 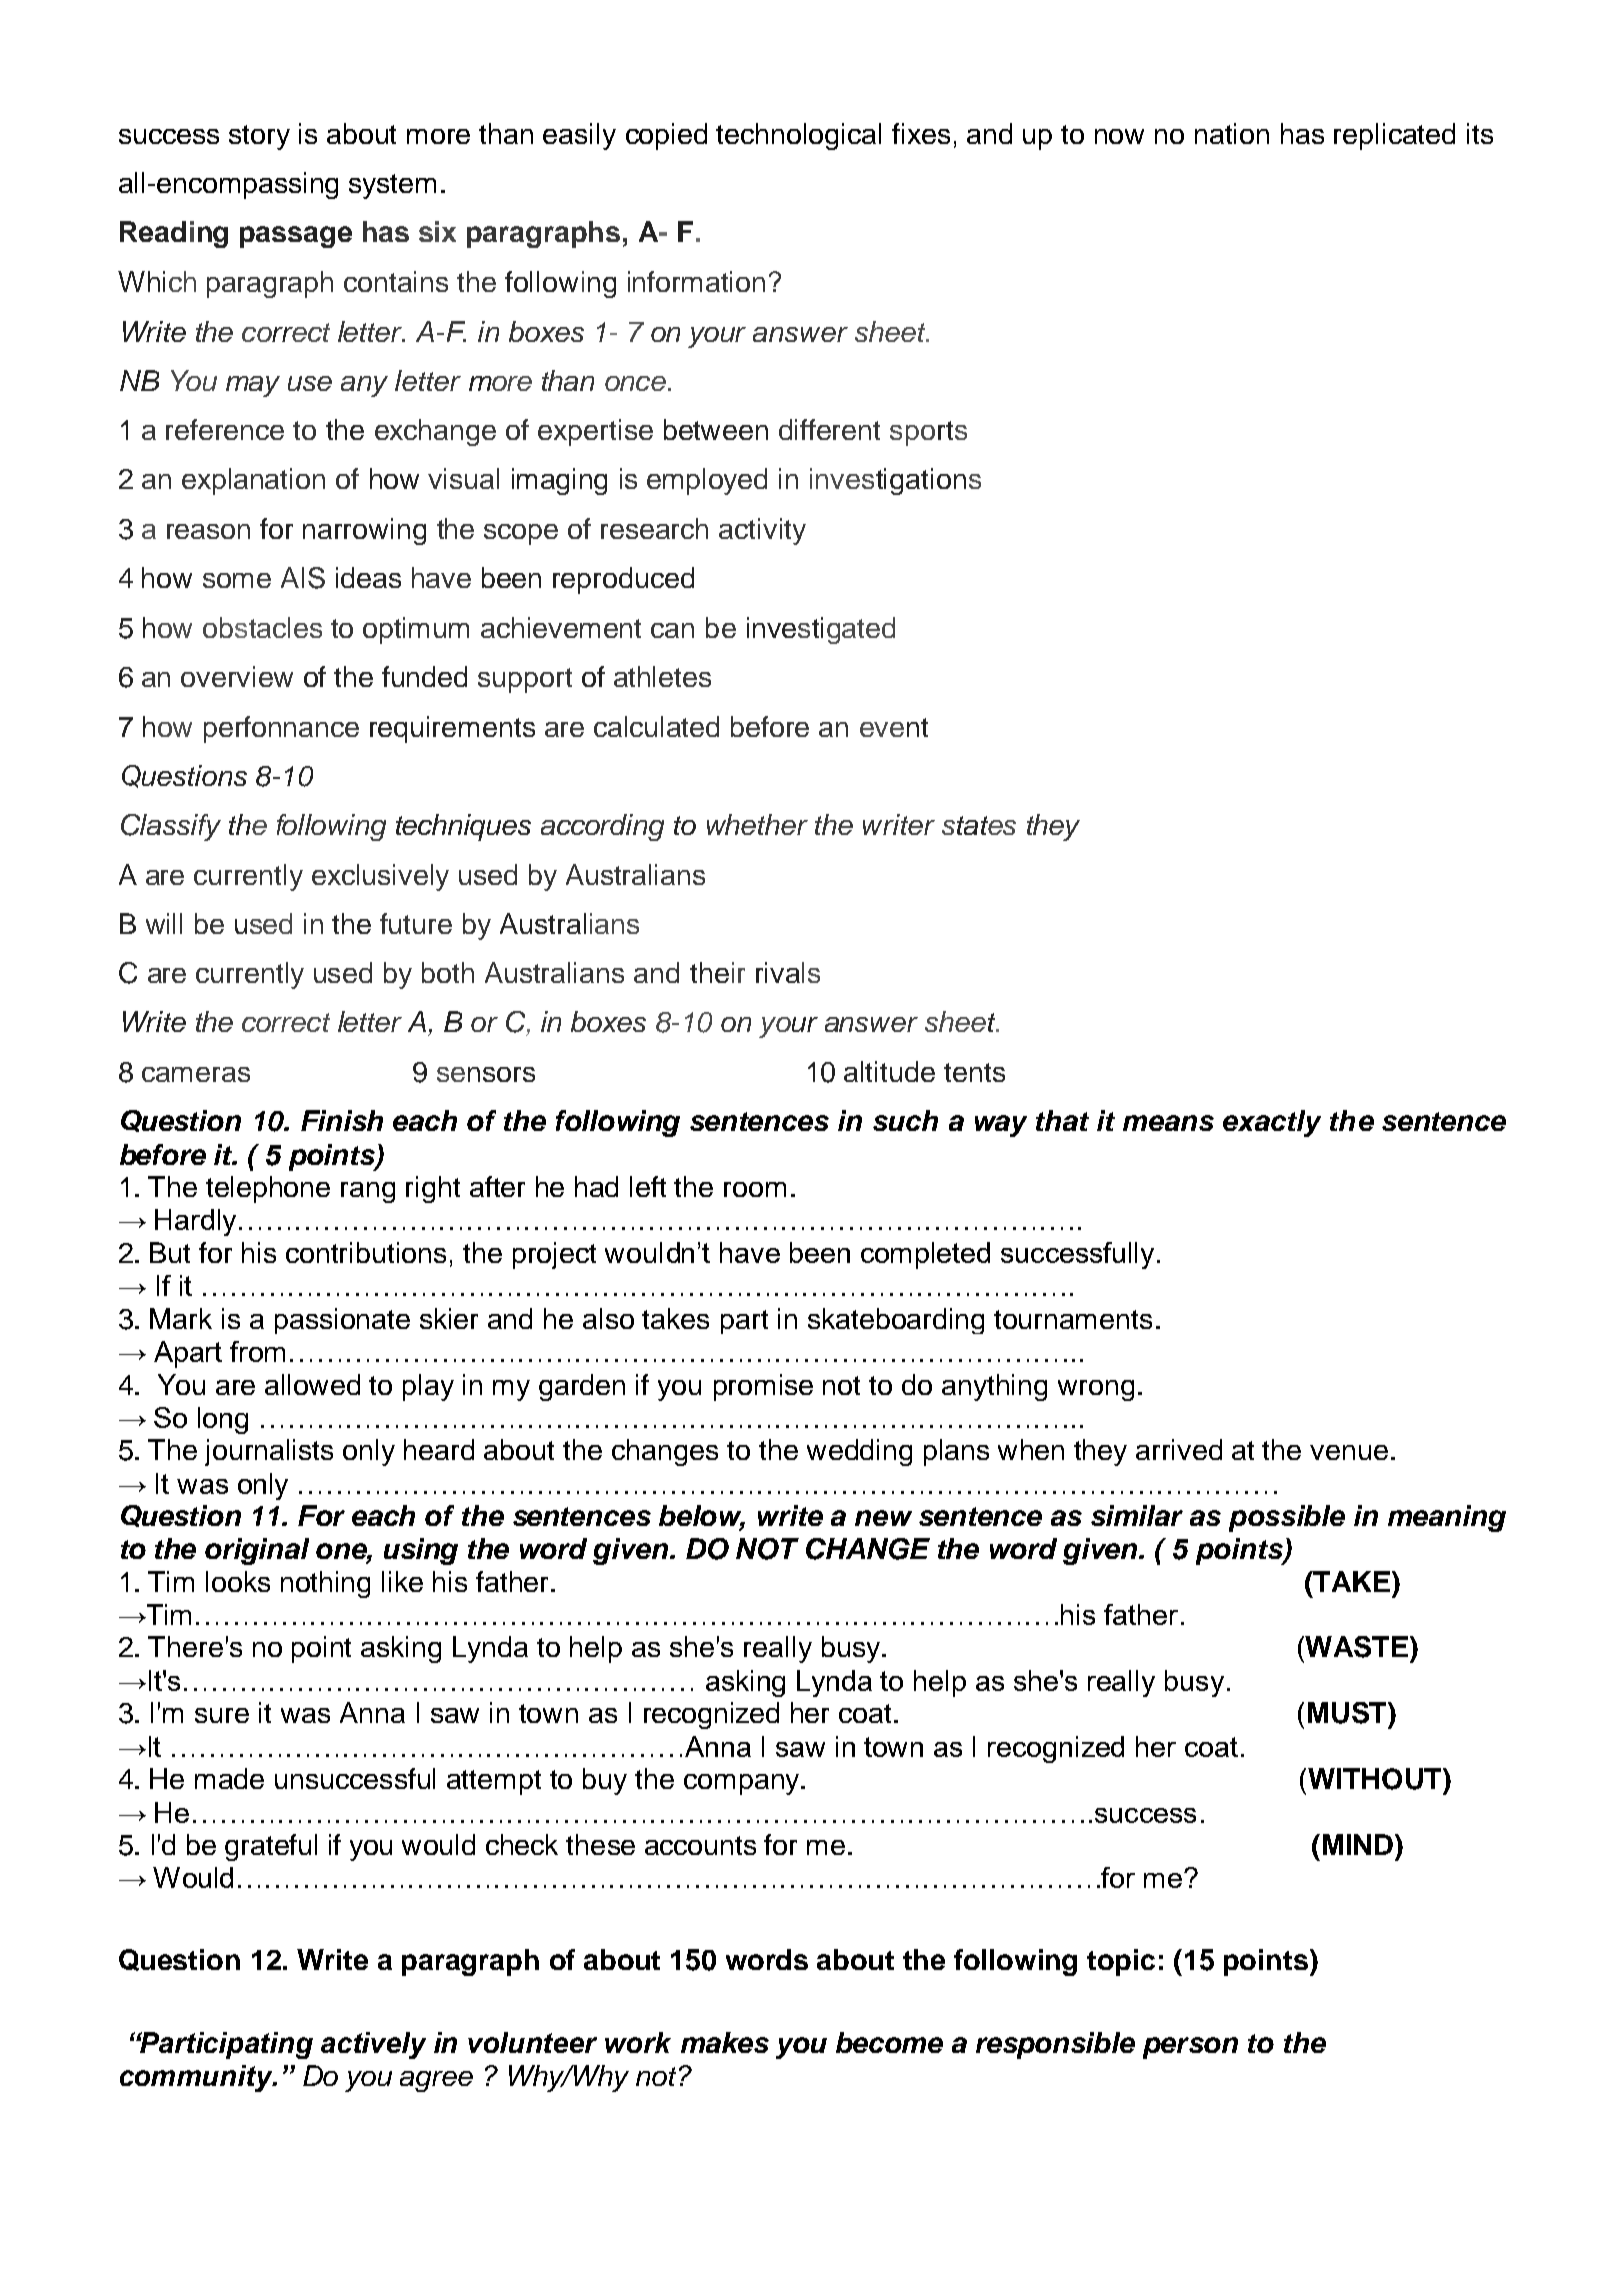 What do you see at coordinates (303, 578) in the page?
I see `AIS` at bounding box center [303, 578].
